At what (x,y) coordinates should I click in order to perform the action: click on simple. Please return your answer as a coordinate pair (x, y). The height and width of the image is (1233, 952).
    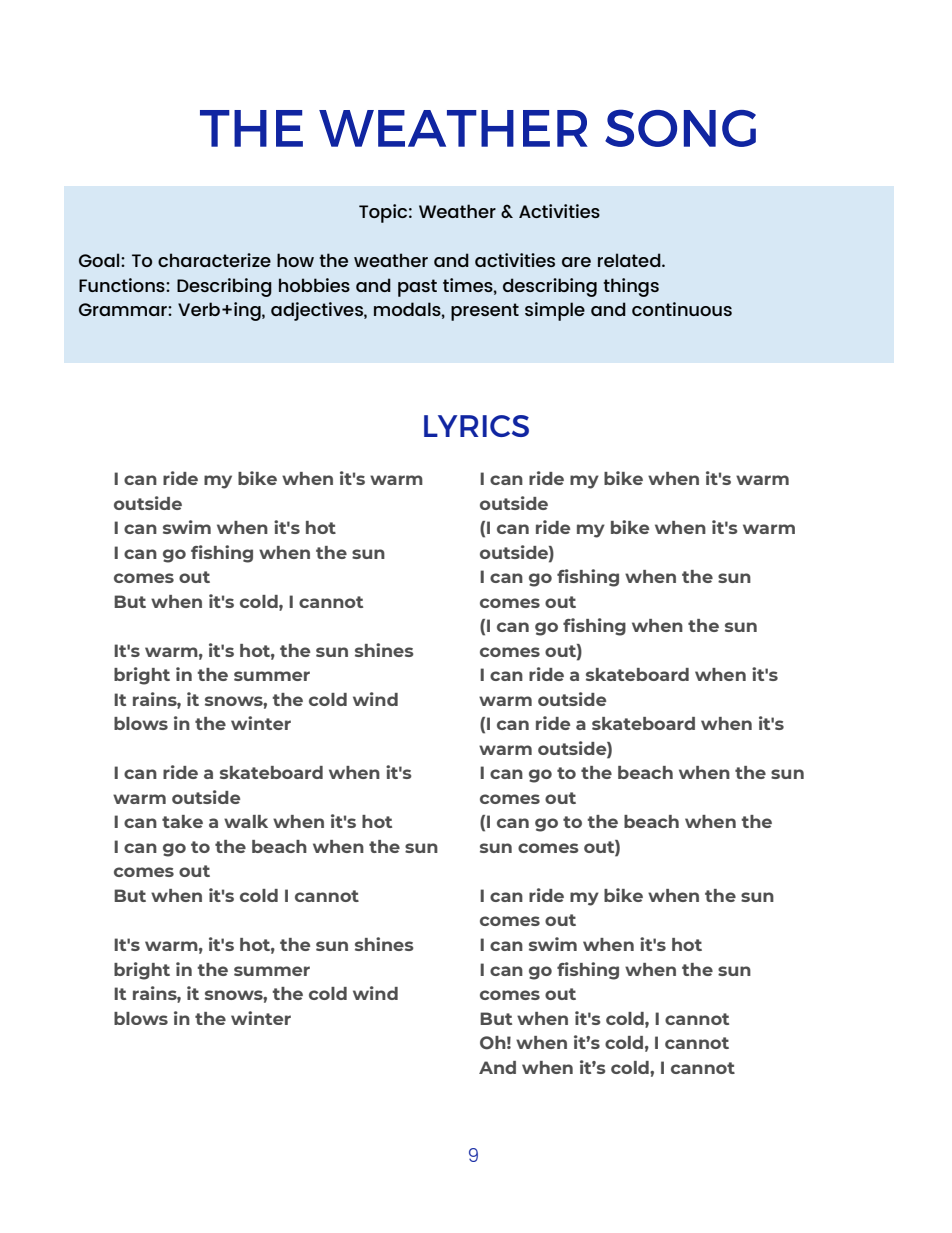
    Looking at the image, I should click on (555, 311).
